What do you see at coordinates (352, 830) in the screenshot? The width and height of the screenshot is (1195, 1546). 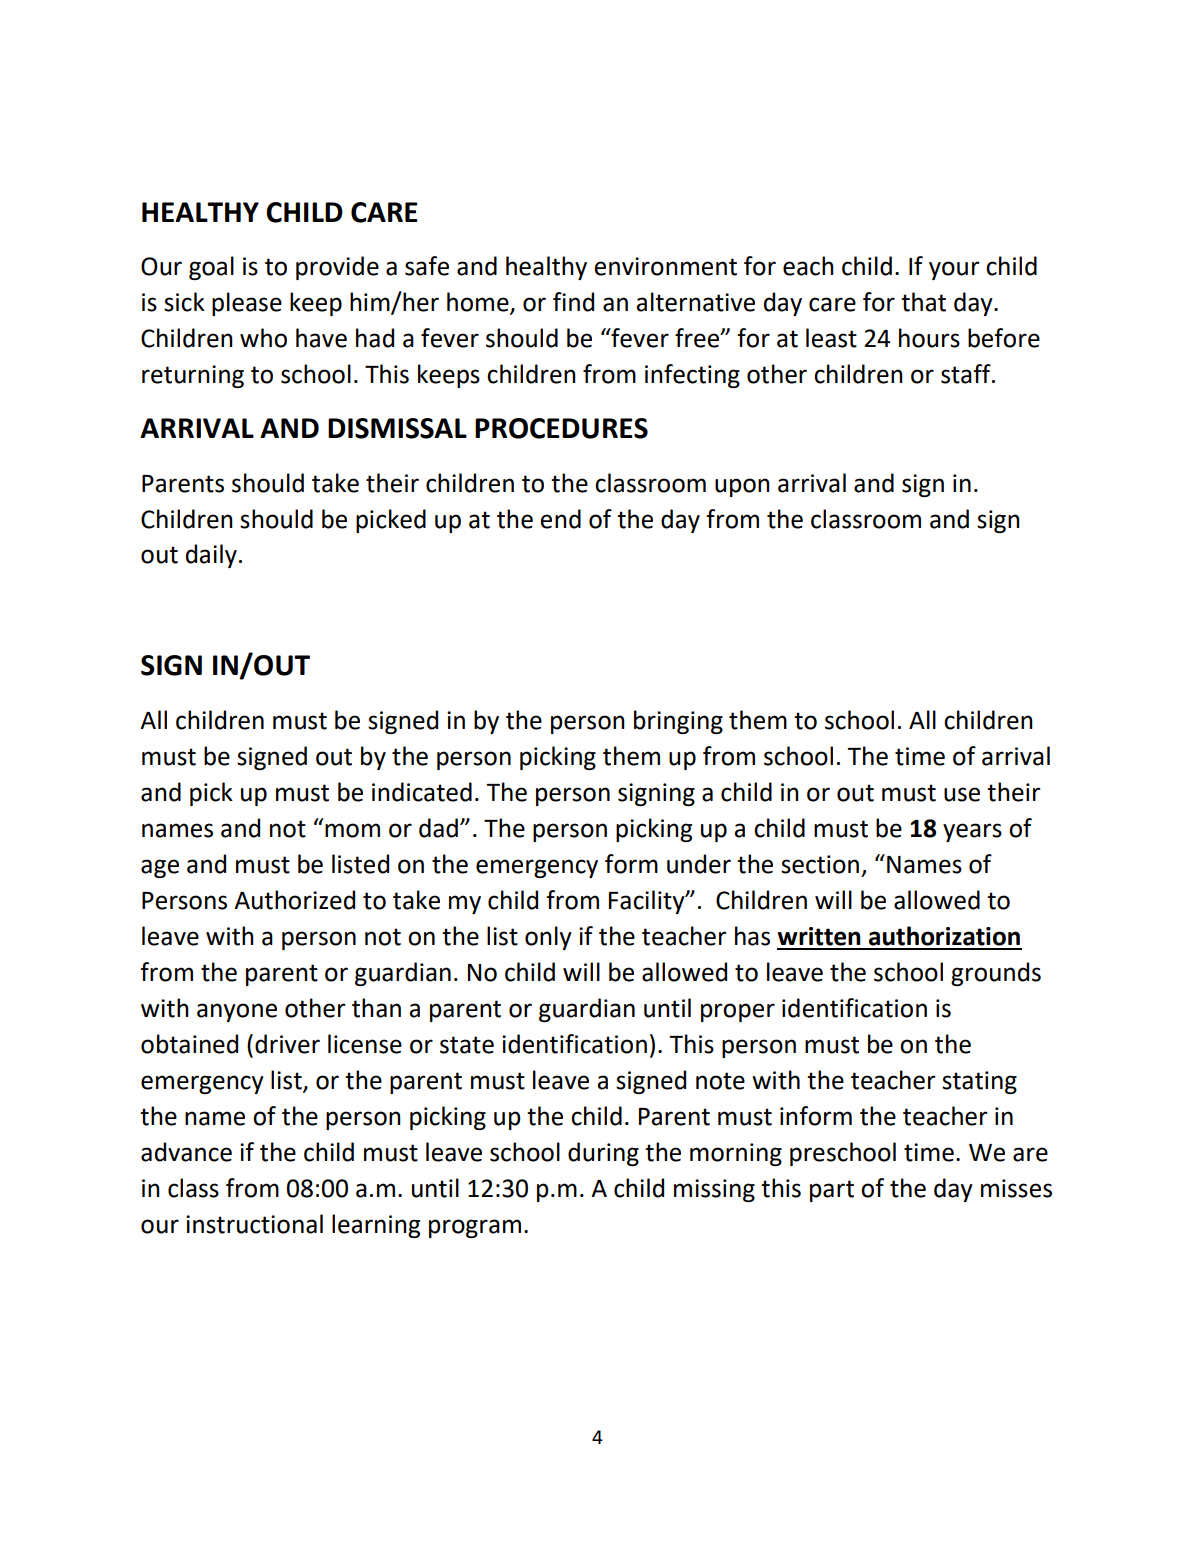 I see `mom` at bounding box center [352, 830].
